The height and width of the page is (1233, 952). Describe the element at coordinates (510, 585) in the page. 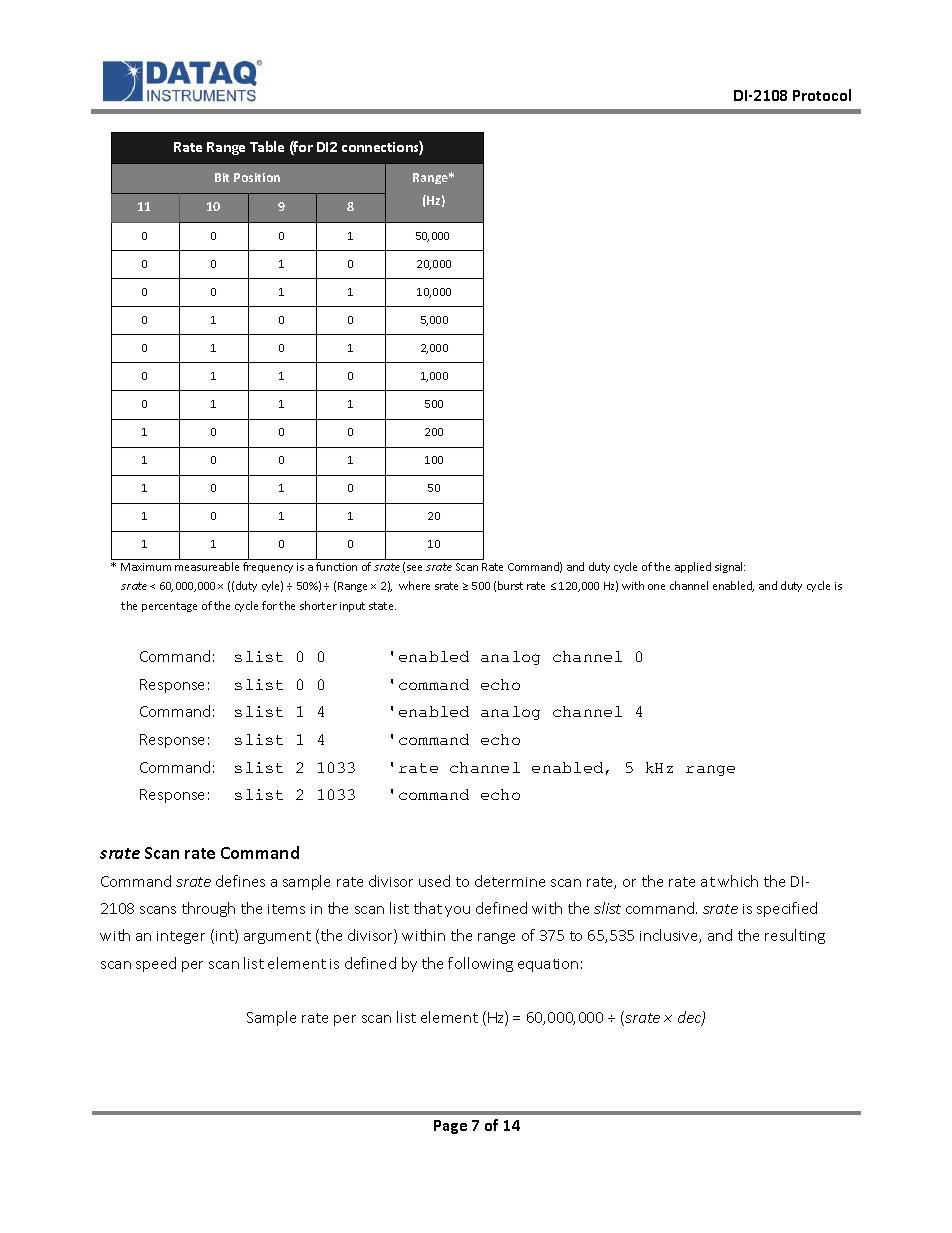

I see `burst` at that location.
